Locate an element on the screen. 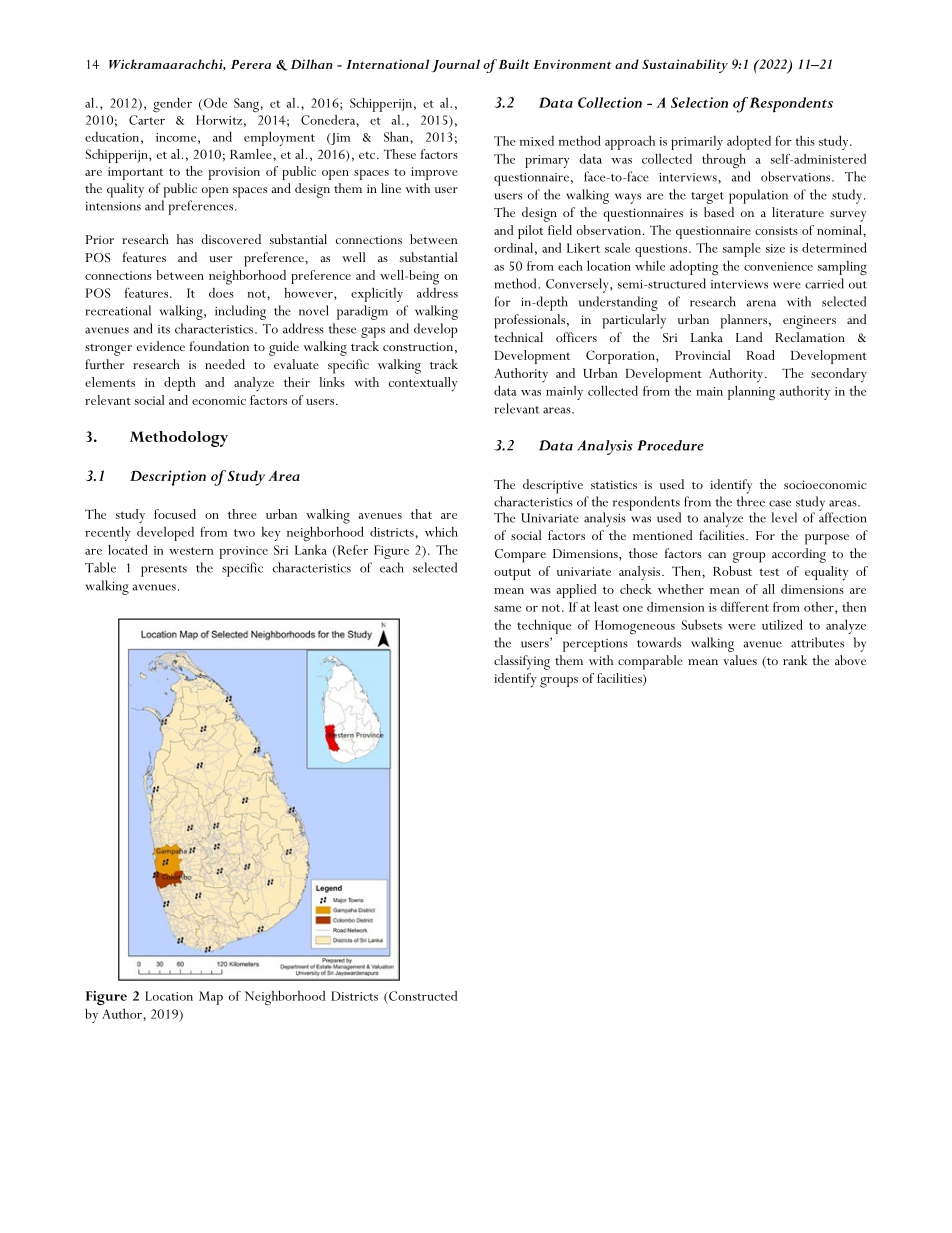  Map is located at coordinates (211, 998).
